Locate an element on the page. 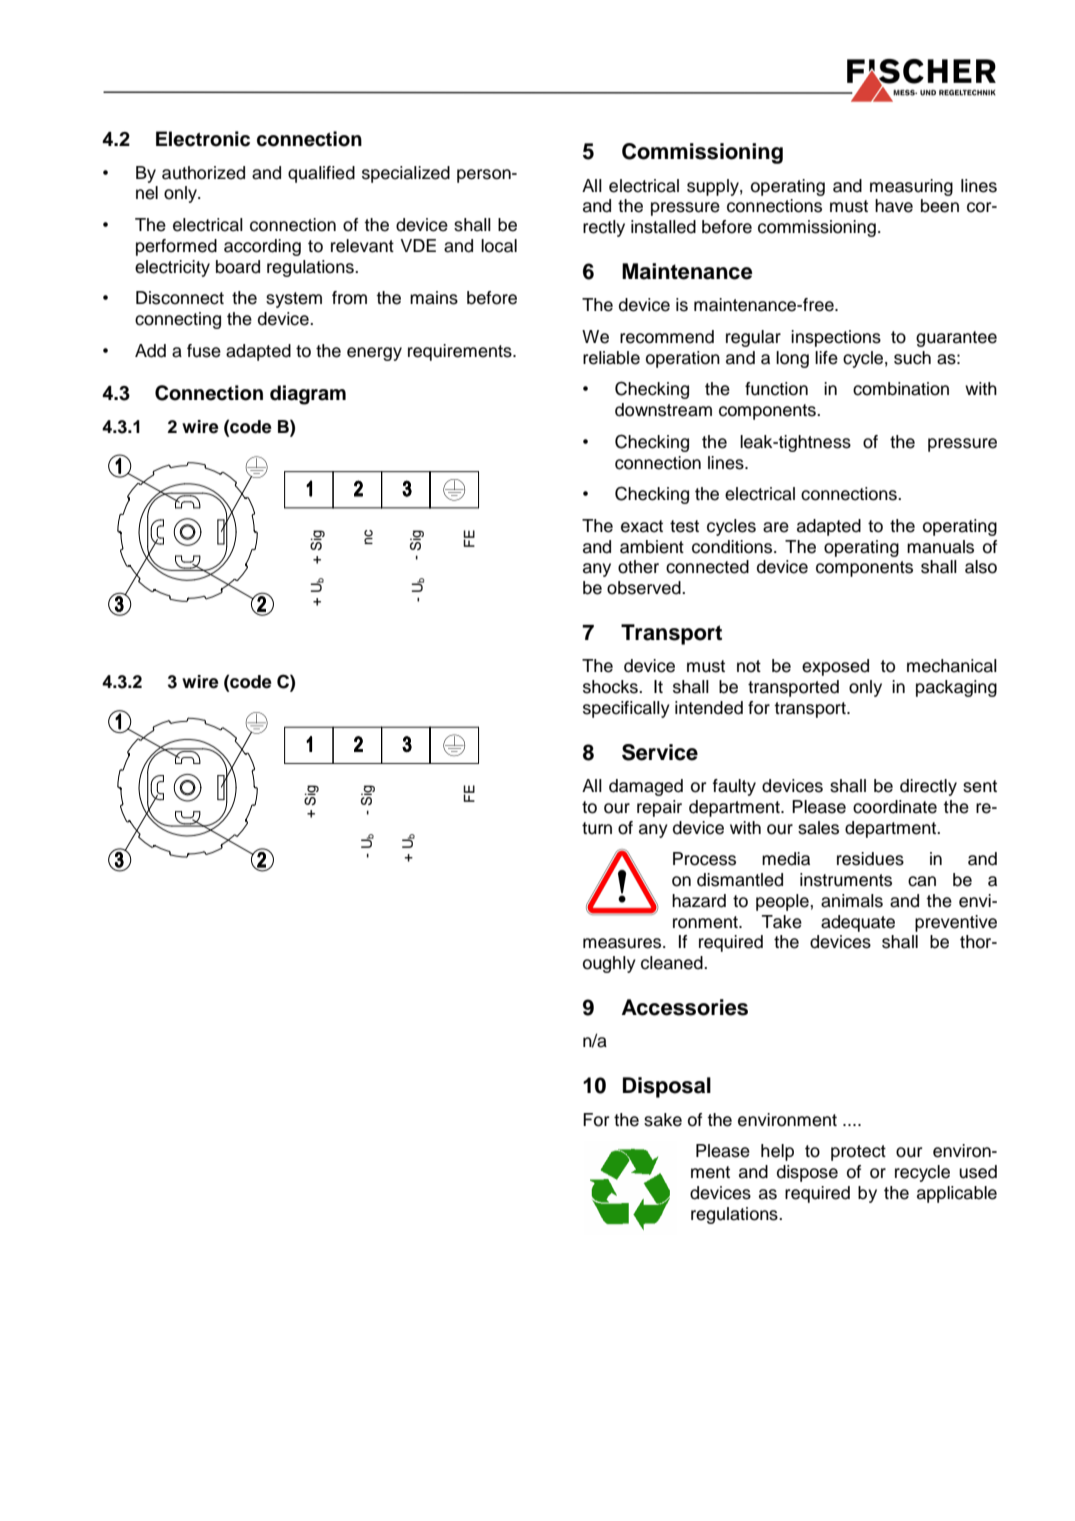 The image size is (1075, 1521). Electronic is located at coordinates (203, 139).
